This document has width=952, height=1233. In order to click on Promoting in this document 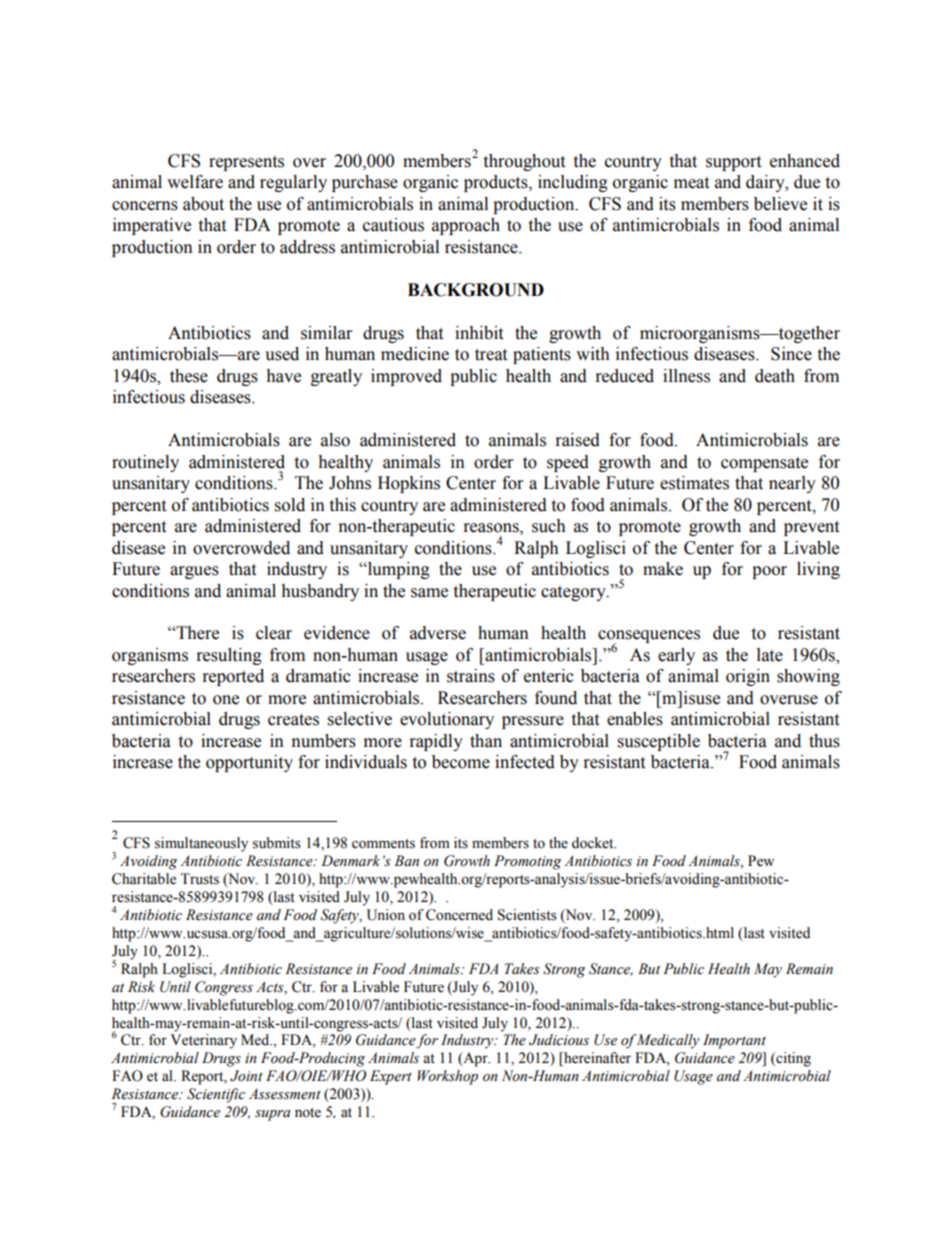, I will do `click(528, 862)`.
